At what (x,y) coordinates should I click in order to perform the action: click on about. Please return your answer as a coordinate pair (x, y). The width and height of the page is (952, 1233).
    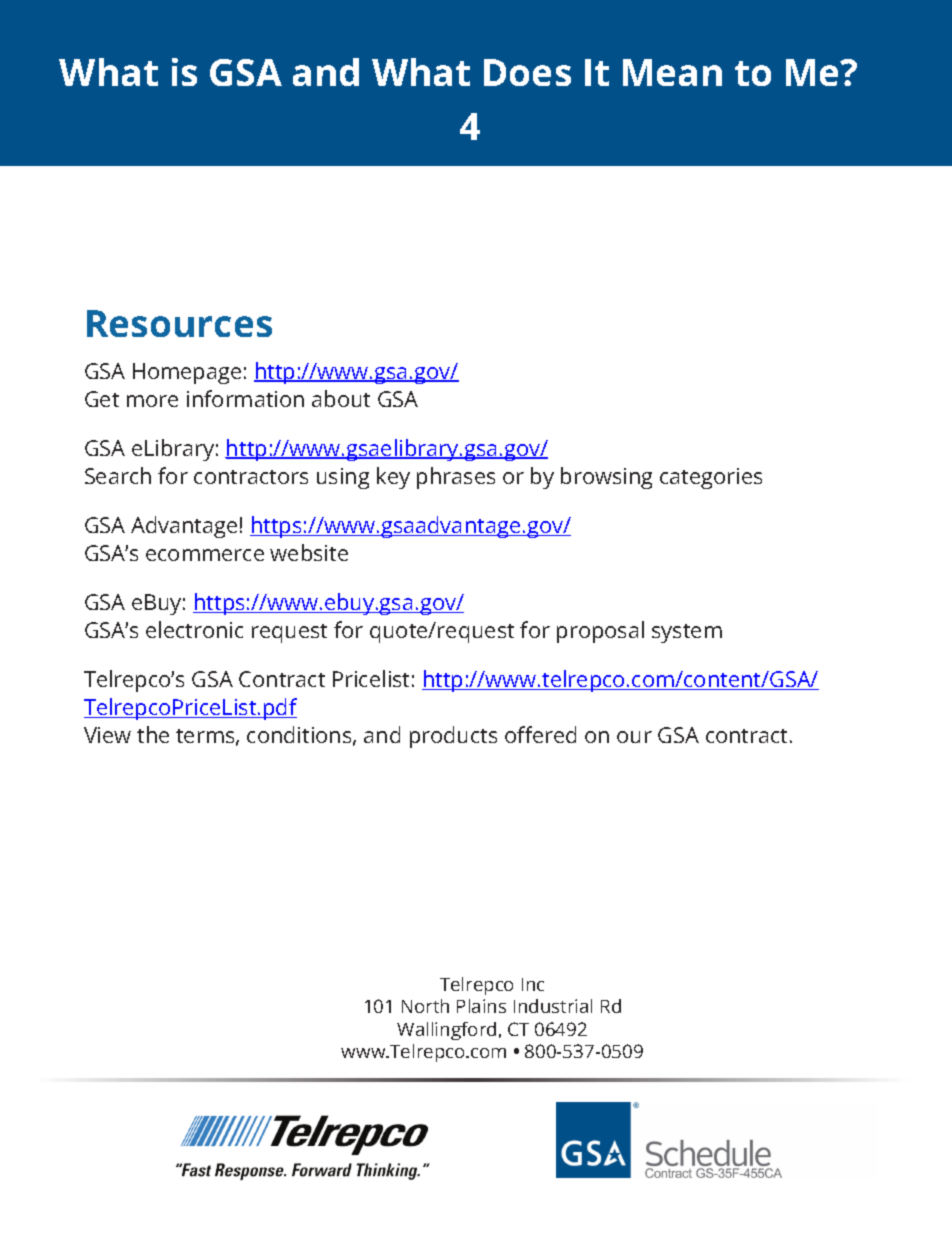
    Looking at the image, I should click on (341, 398).
